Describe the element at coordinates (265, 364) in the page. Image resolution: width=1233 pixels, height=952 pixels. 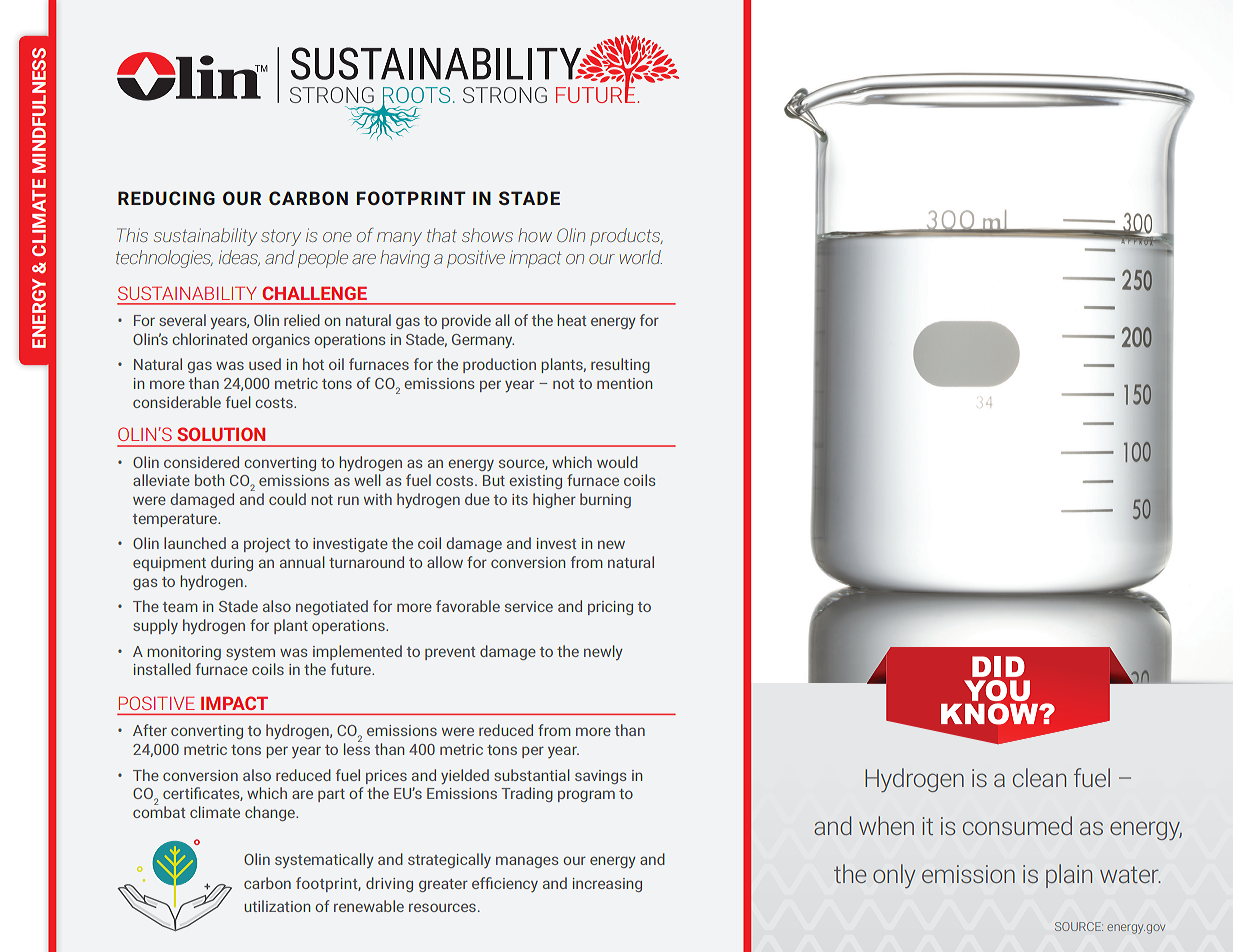
I see `used` at that location.
